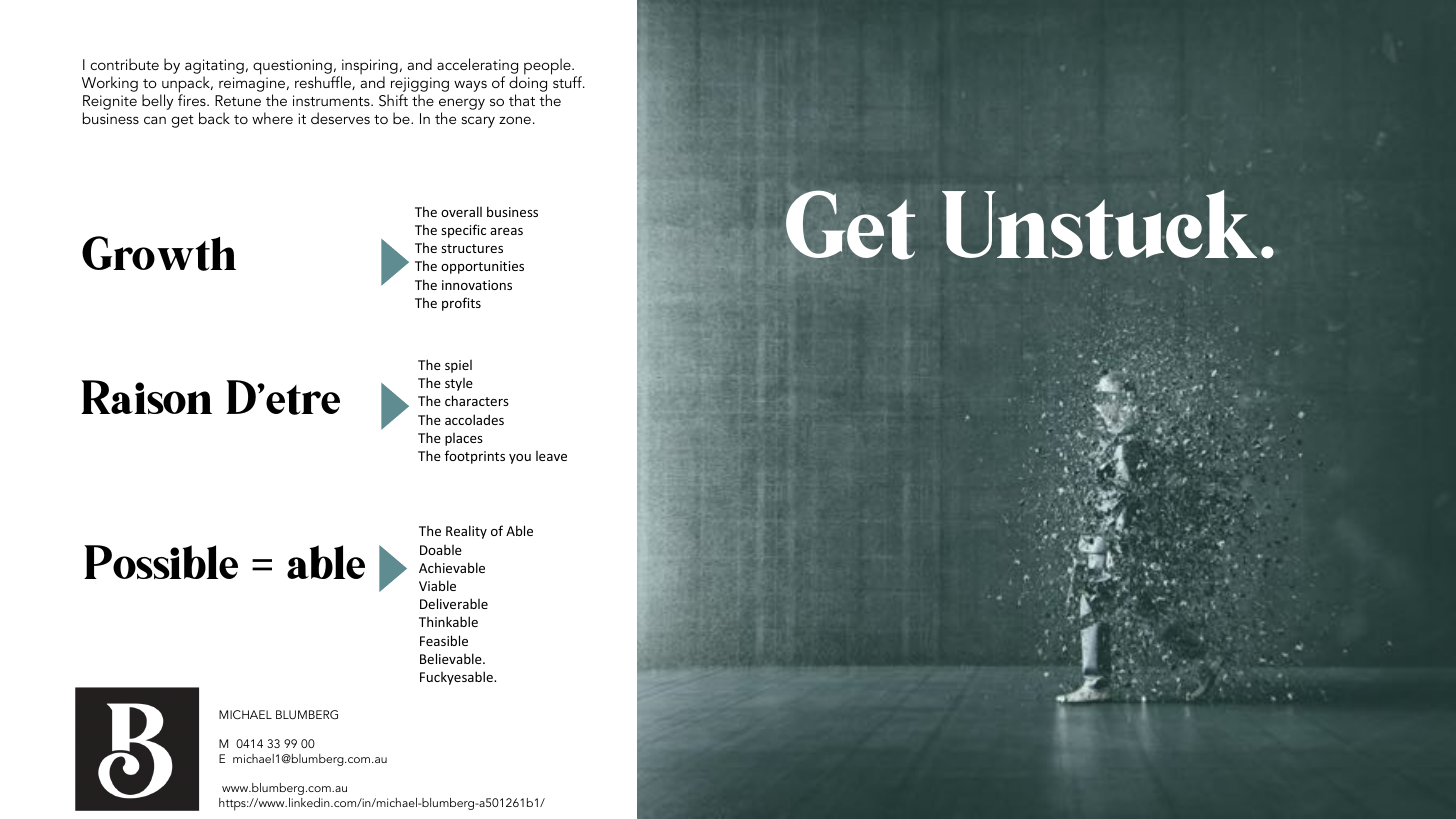 The width and height of the screenshot is (1456, 819). Describe the element at coordinates (548, 66) in the screenshot. I see `people` at that location.
